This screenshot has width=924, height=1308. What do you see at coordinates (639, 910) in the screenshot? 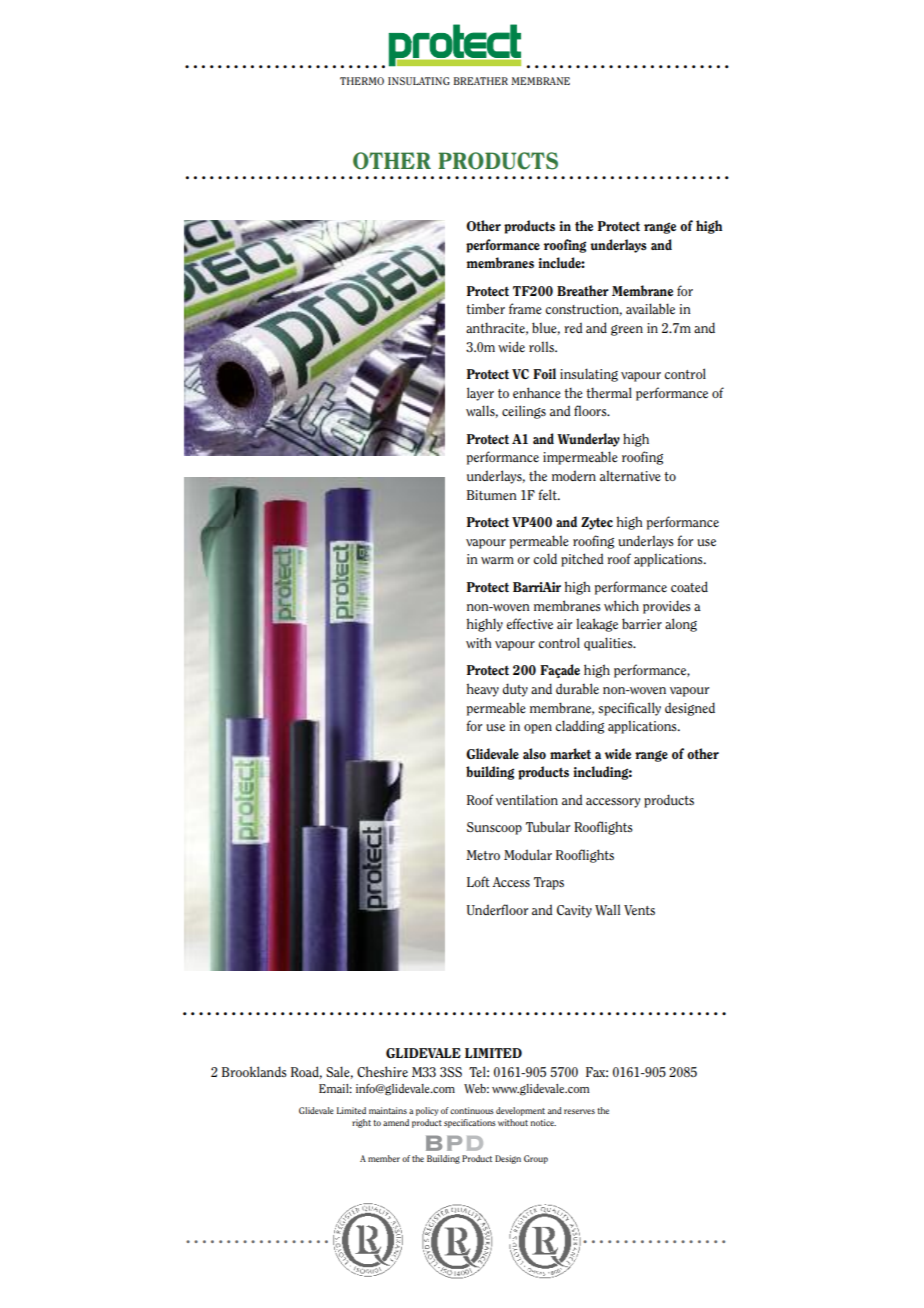
I see `Vents` at bounding box center [639, 910].
